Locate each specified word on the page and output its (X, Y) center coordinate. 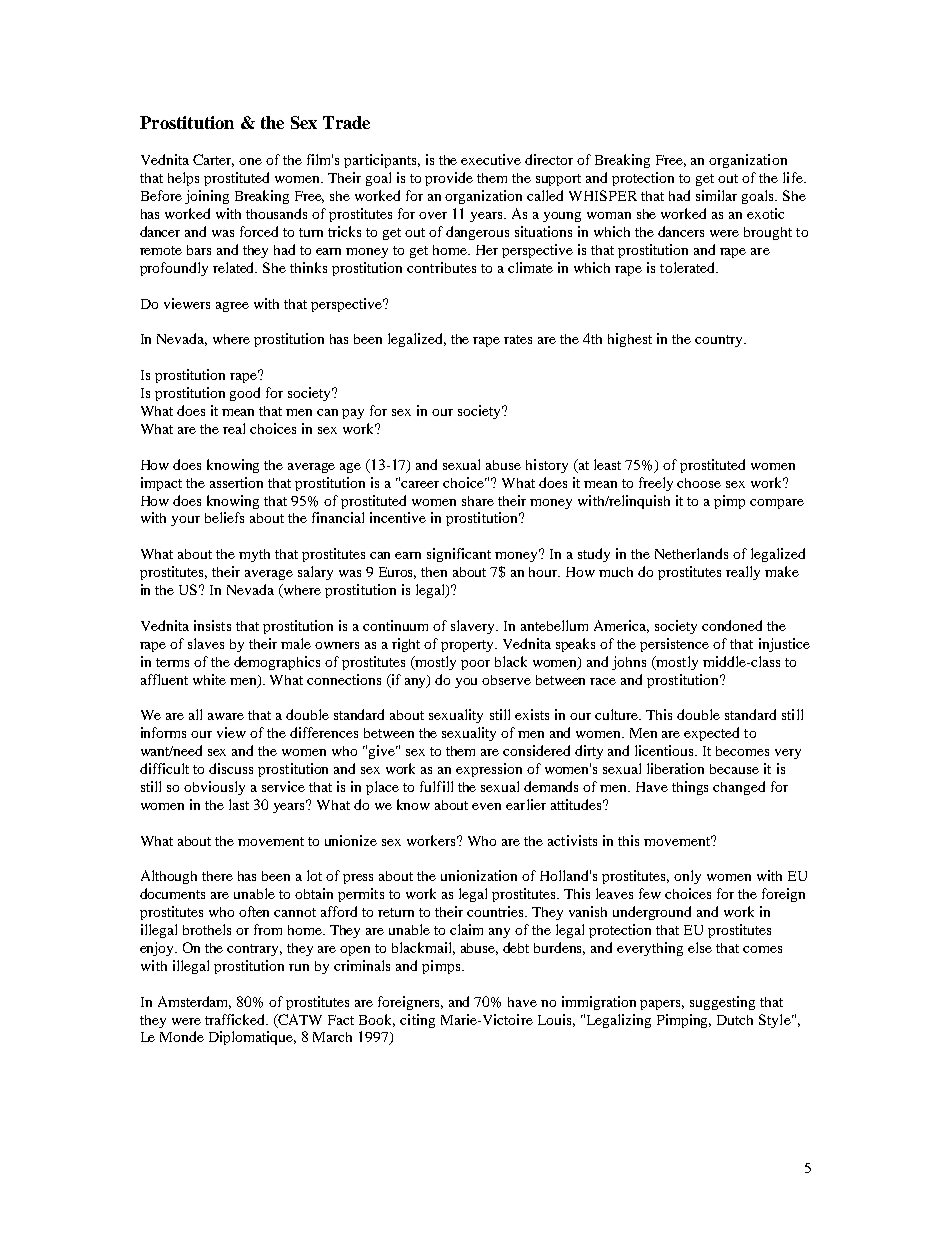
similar (716, 195)
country (720, 341)
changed (739, 788)
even (486, 806)
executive (491, 159)
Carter (213, 160)
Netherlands (691, 553)
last (239, 804)
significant (459, 555)
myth (254, 555)
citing (417, 1021)
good (245, 394)
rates (518, 339)
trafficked (236, 1019)
